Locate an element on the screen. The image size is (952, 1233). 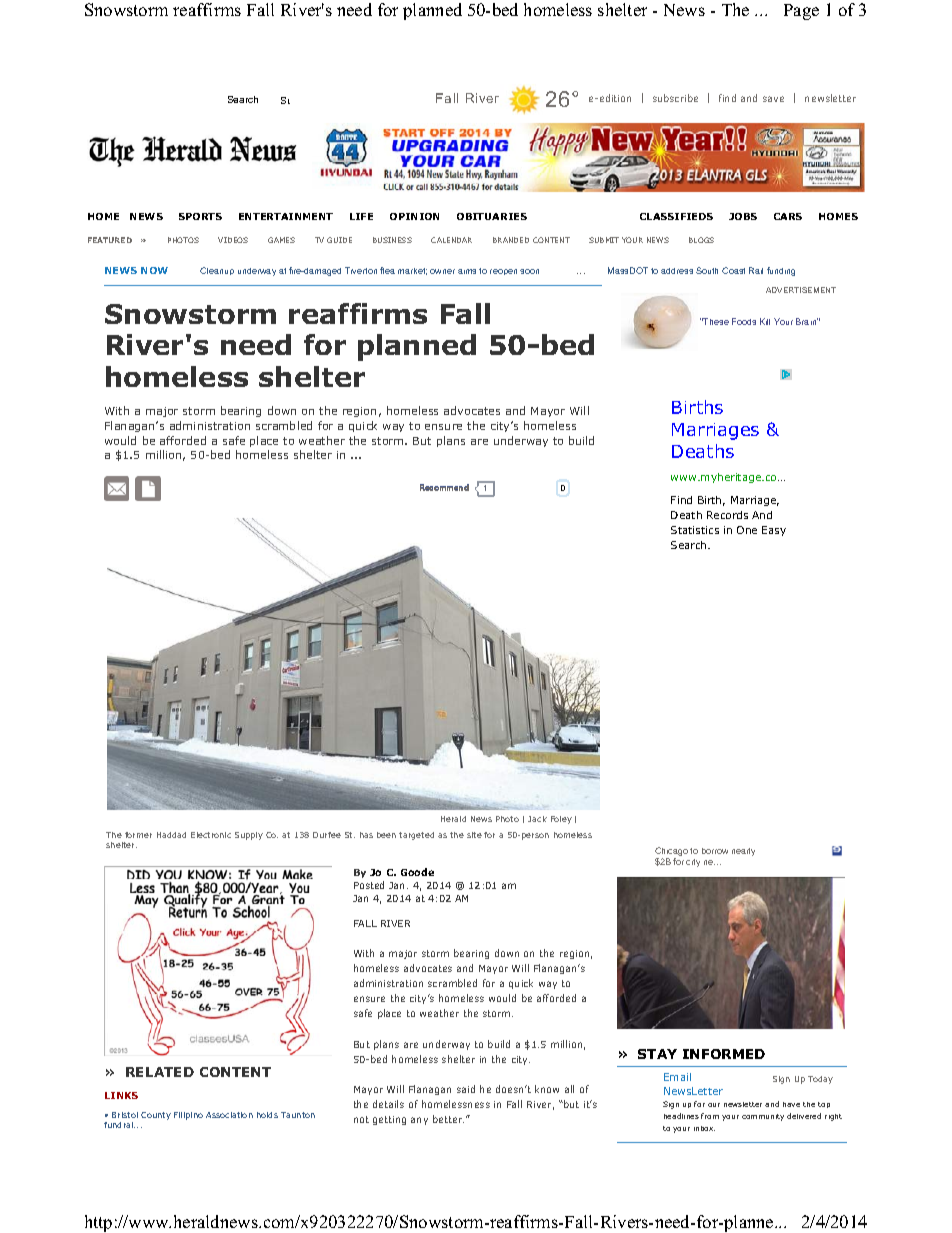
One is located at coordinates (747, 530).
